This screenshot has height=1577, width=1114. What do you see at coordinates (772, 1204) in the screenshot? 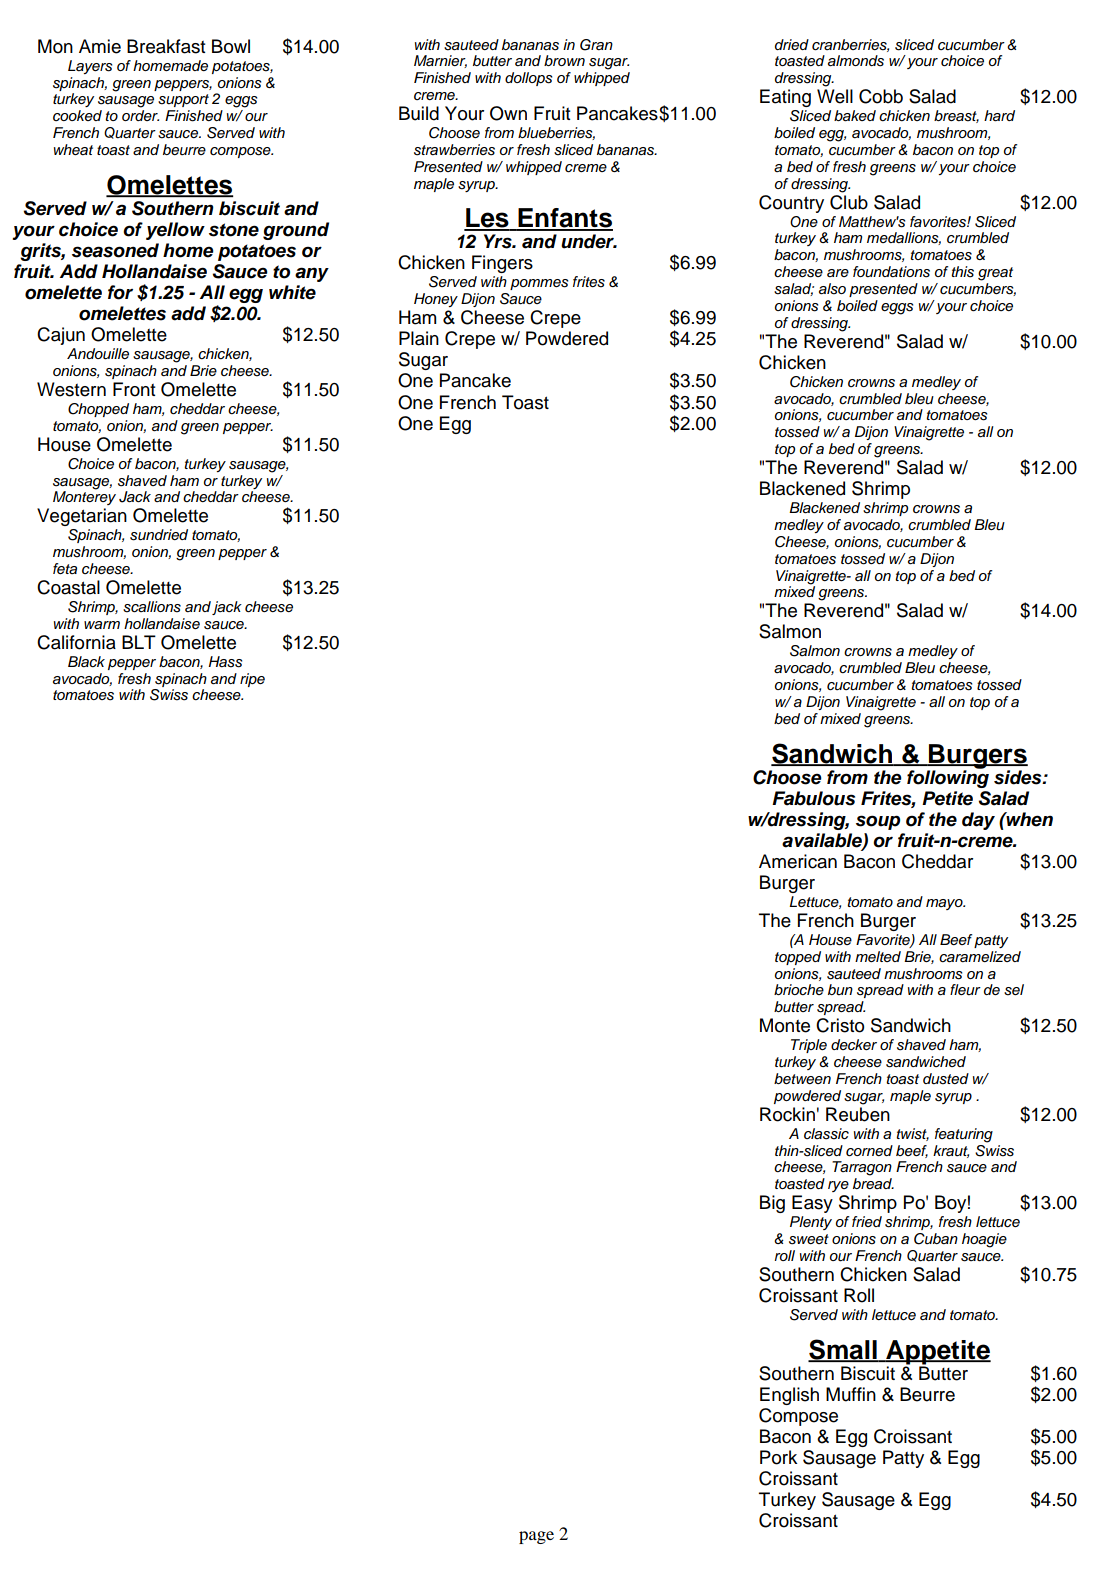
I see `Big` at bounding box center [772, 1204].
